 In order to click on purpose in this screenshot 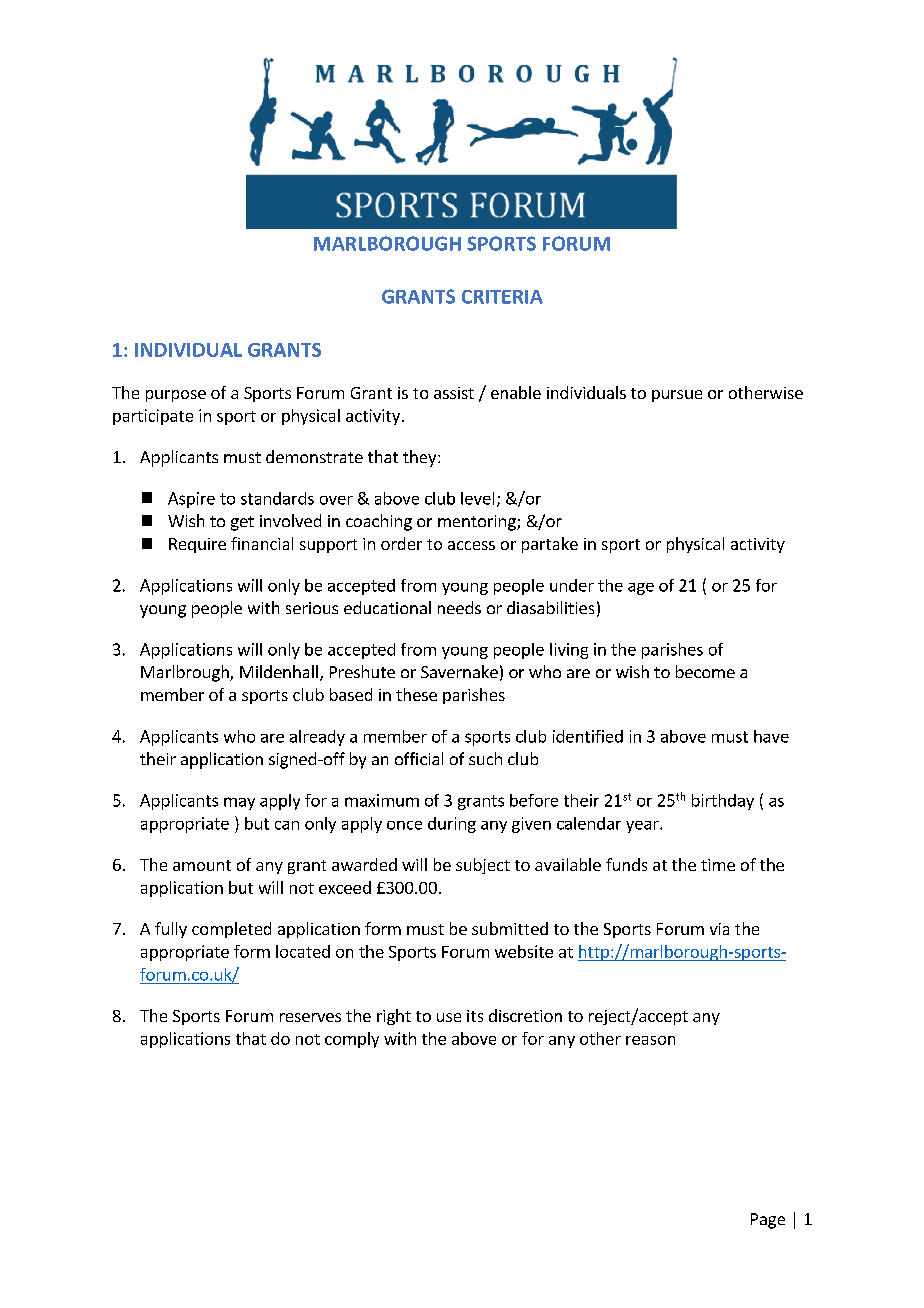, I will do `click(176, 396)`.
